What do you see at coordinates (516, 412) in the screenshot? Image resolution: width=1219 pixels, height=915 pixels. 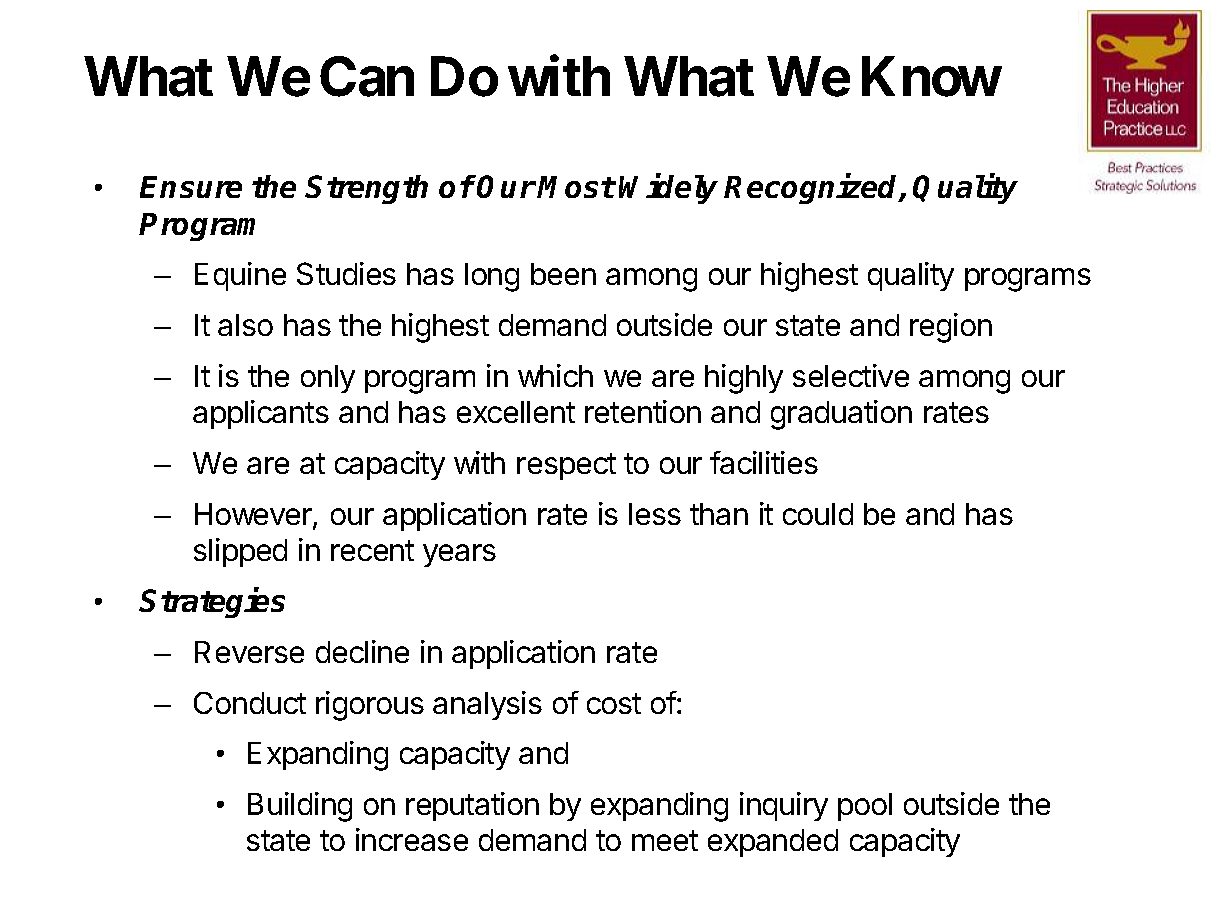 I see `excellent` at bounding box center [516, 412].
